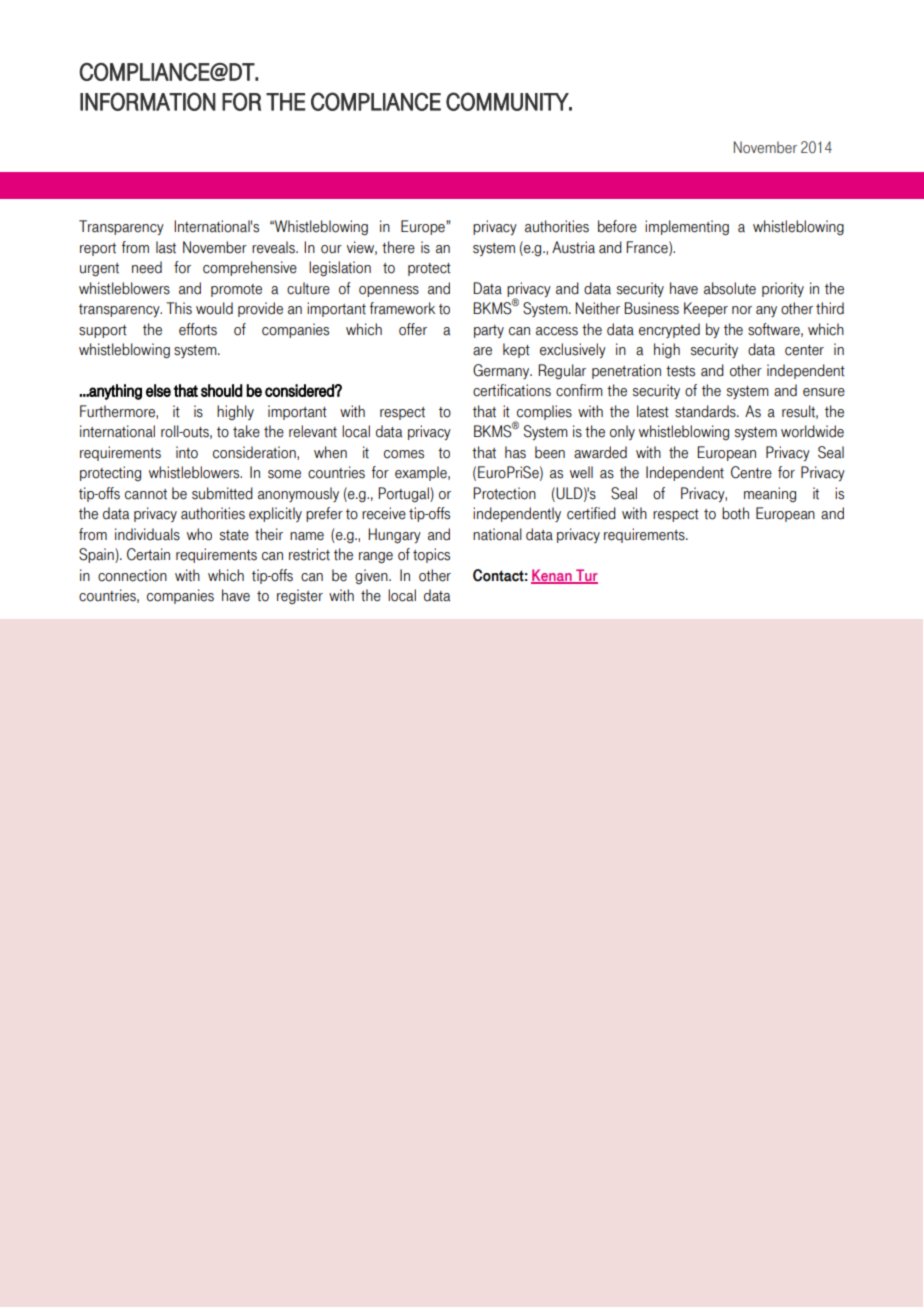 The height and width of the document is (1309, 924). I want to click on implementing, so click(687, 228).
